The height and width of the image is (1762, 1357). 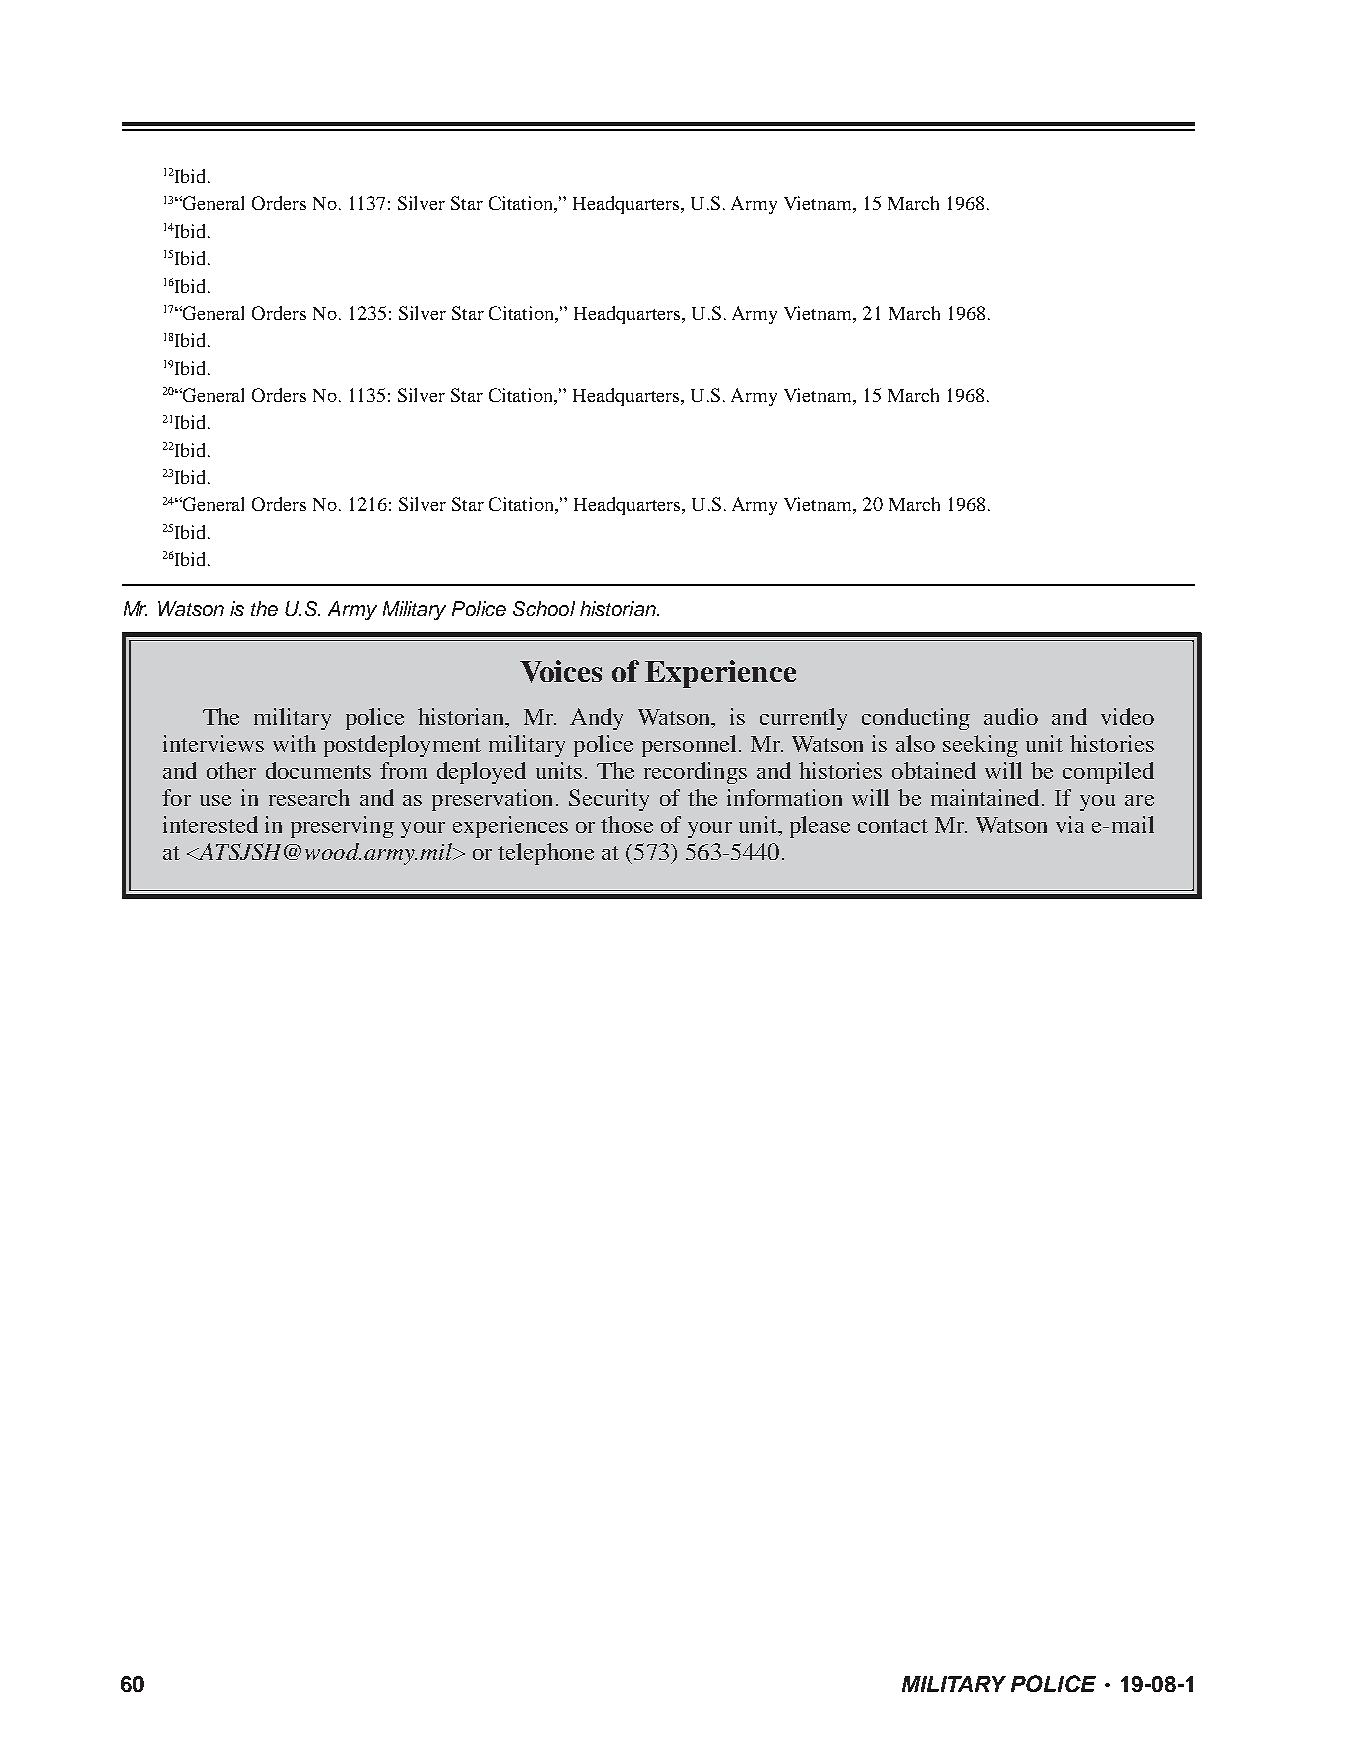 I want to click on seeking, so click(x=980, y=746).
